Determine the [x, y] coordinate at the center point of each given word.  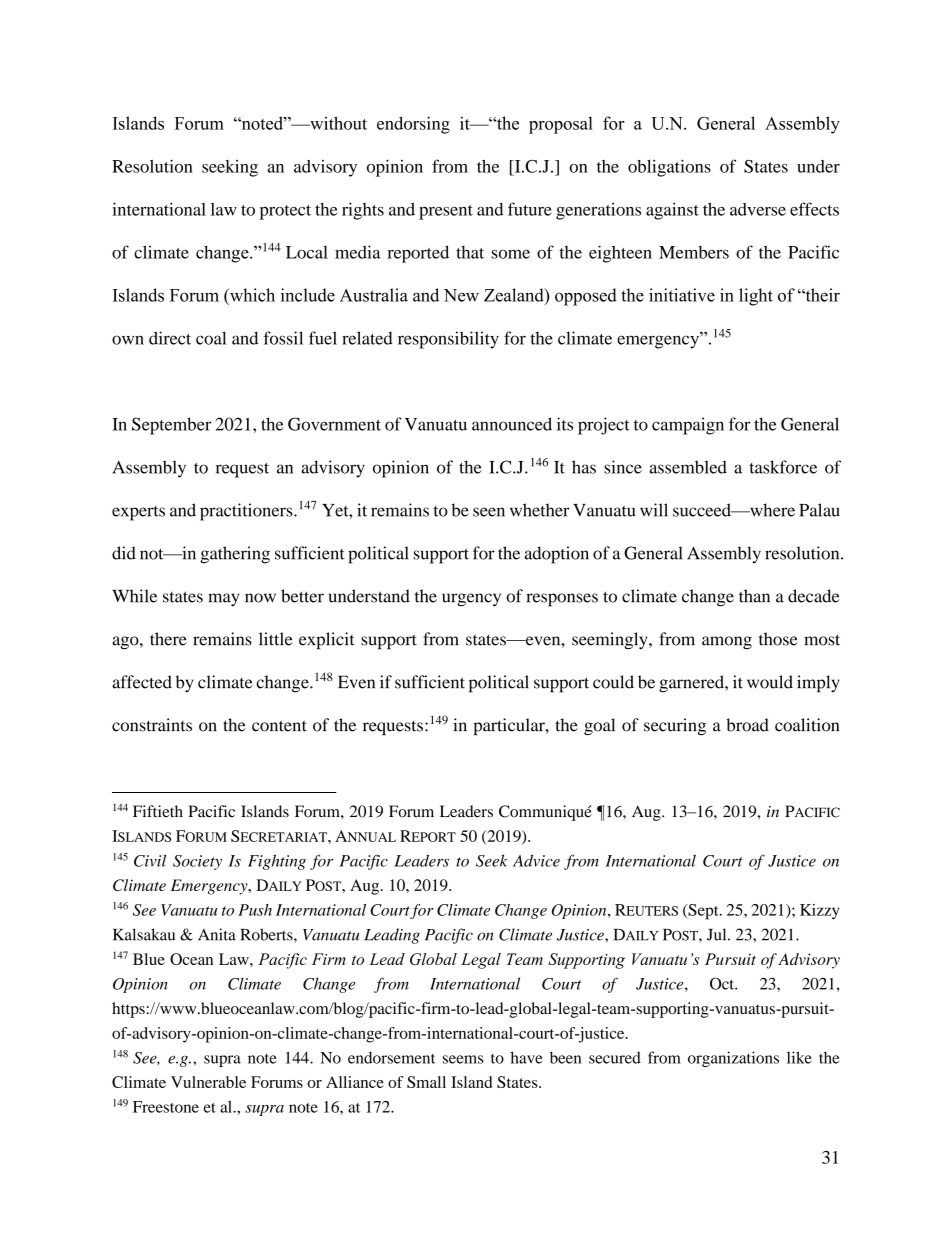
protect [285, 212]
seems [463, 1059]
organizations [733, 1059]
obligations [669, 168]
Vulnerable [208, 1082]
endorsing [413, 125]
